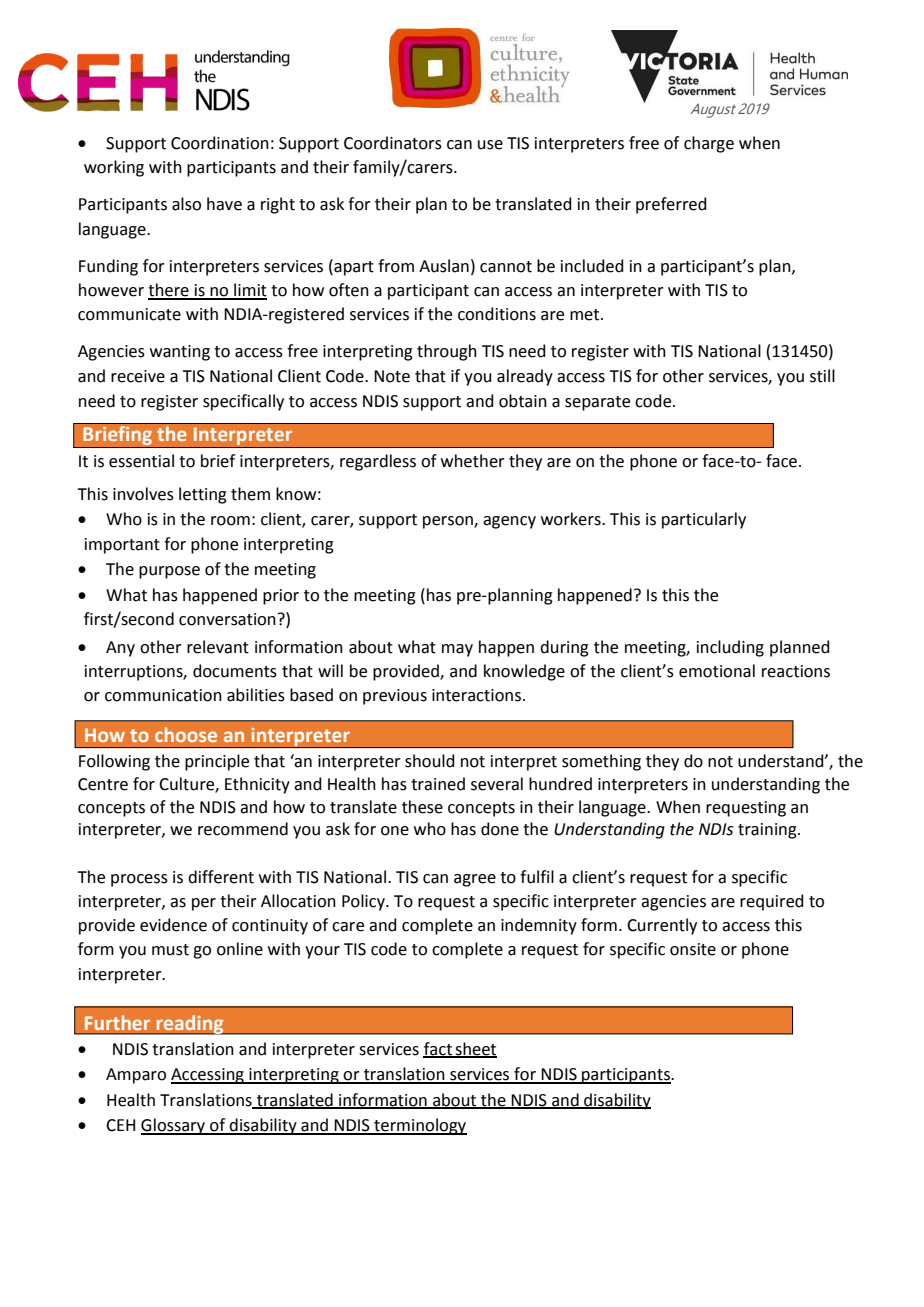 Image resolution: width=924 pixels, height=1307 pixels. Describe the element at coordinates (186, 204) in the document. I see `also` at that location.
